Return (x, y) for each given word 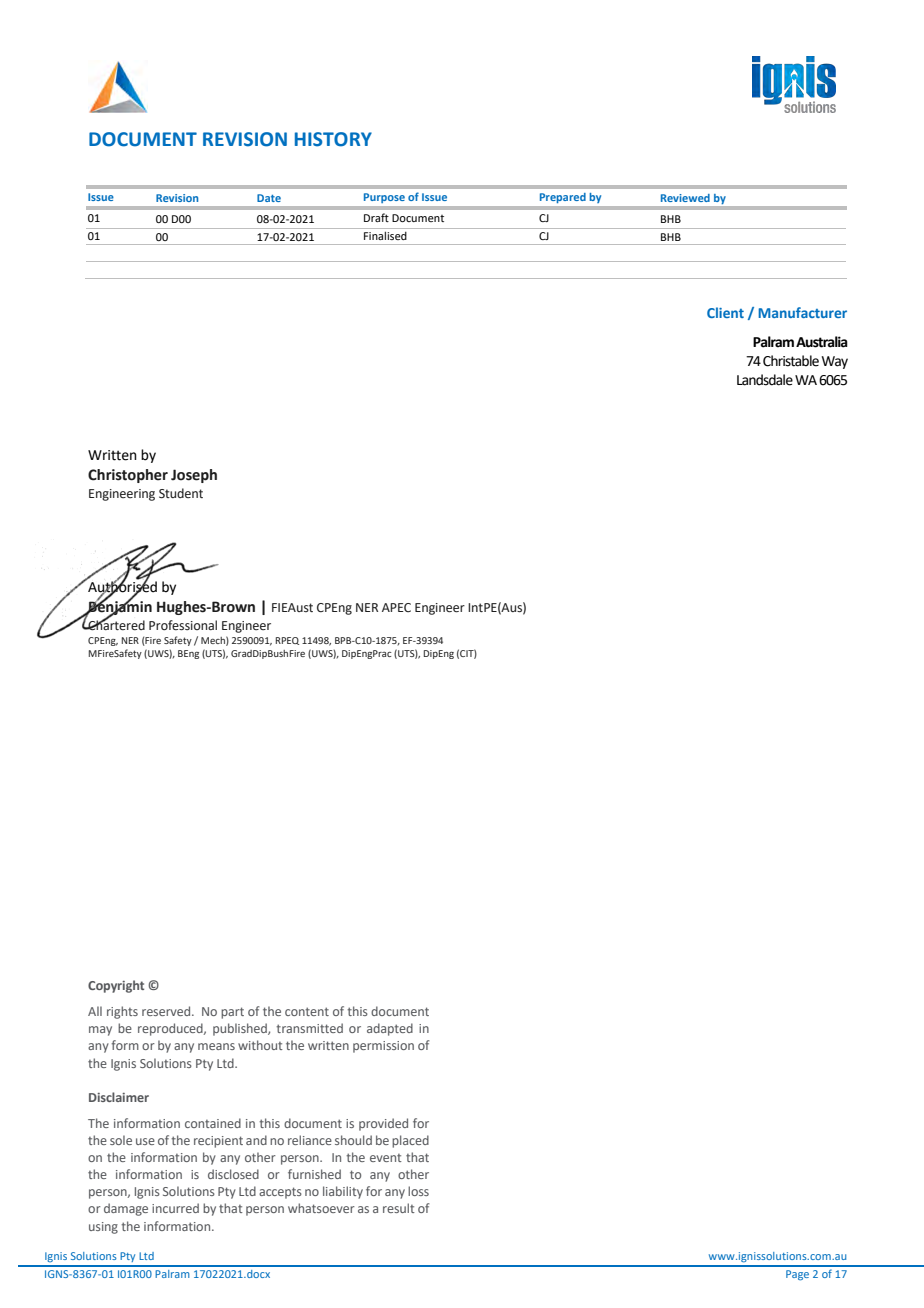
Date (269, 198)
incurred (175, 1208)
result (399, 1208)
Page (797, 1275)
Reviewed (685, 198)
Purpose (384, 198)
